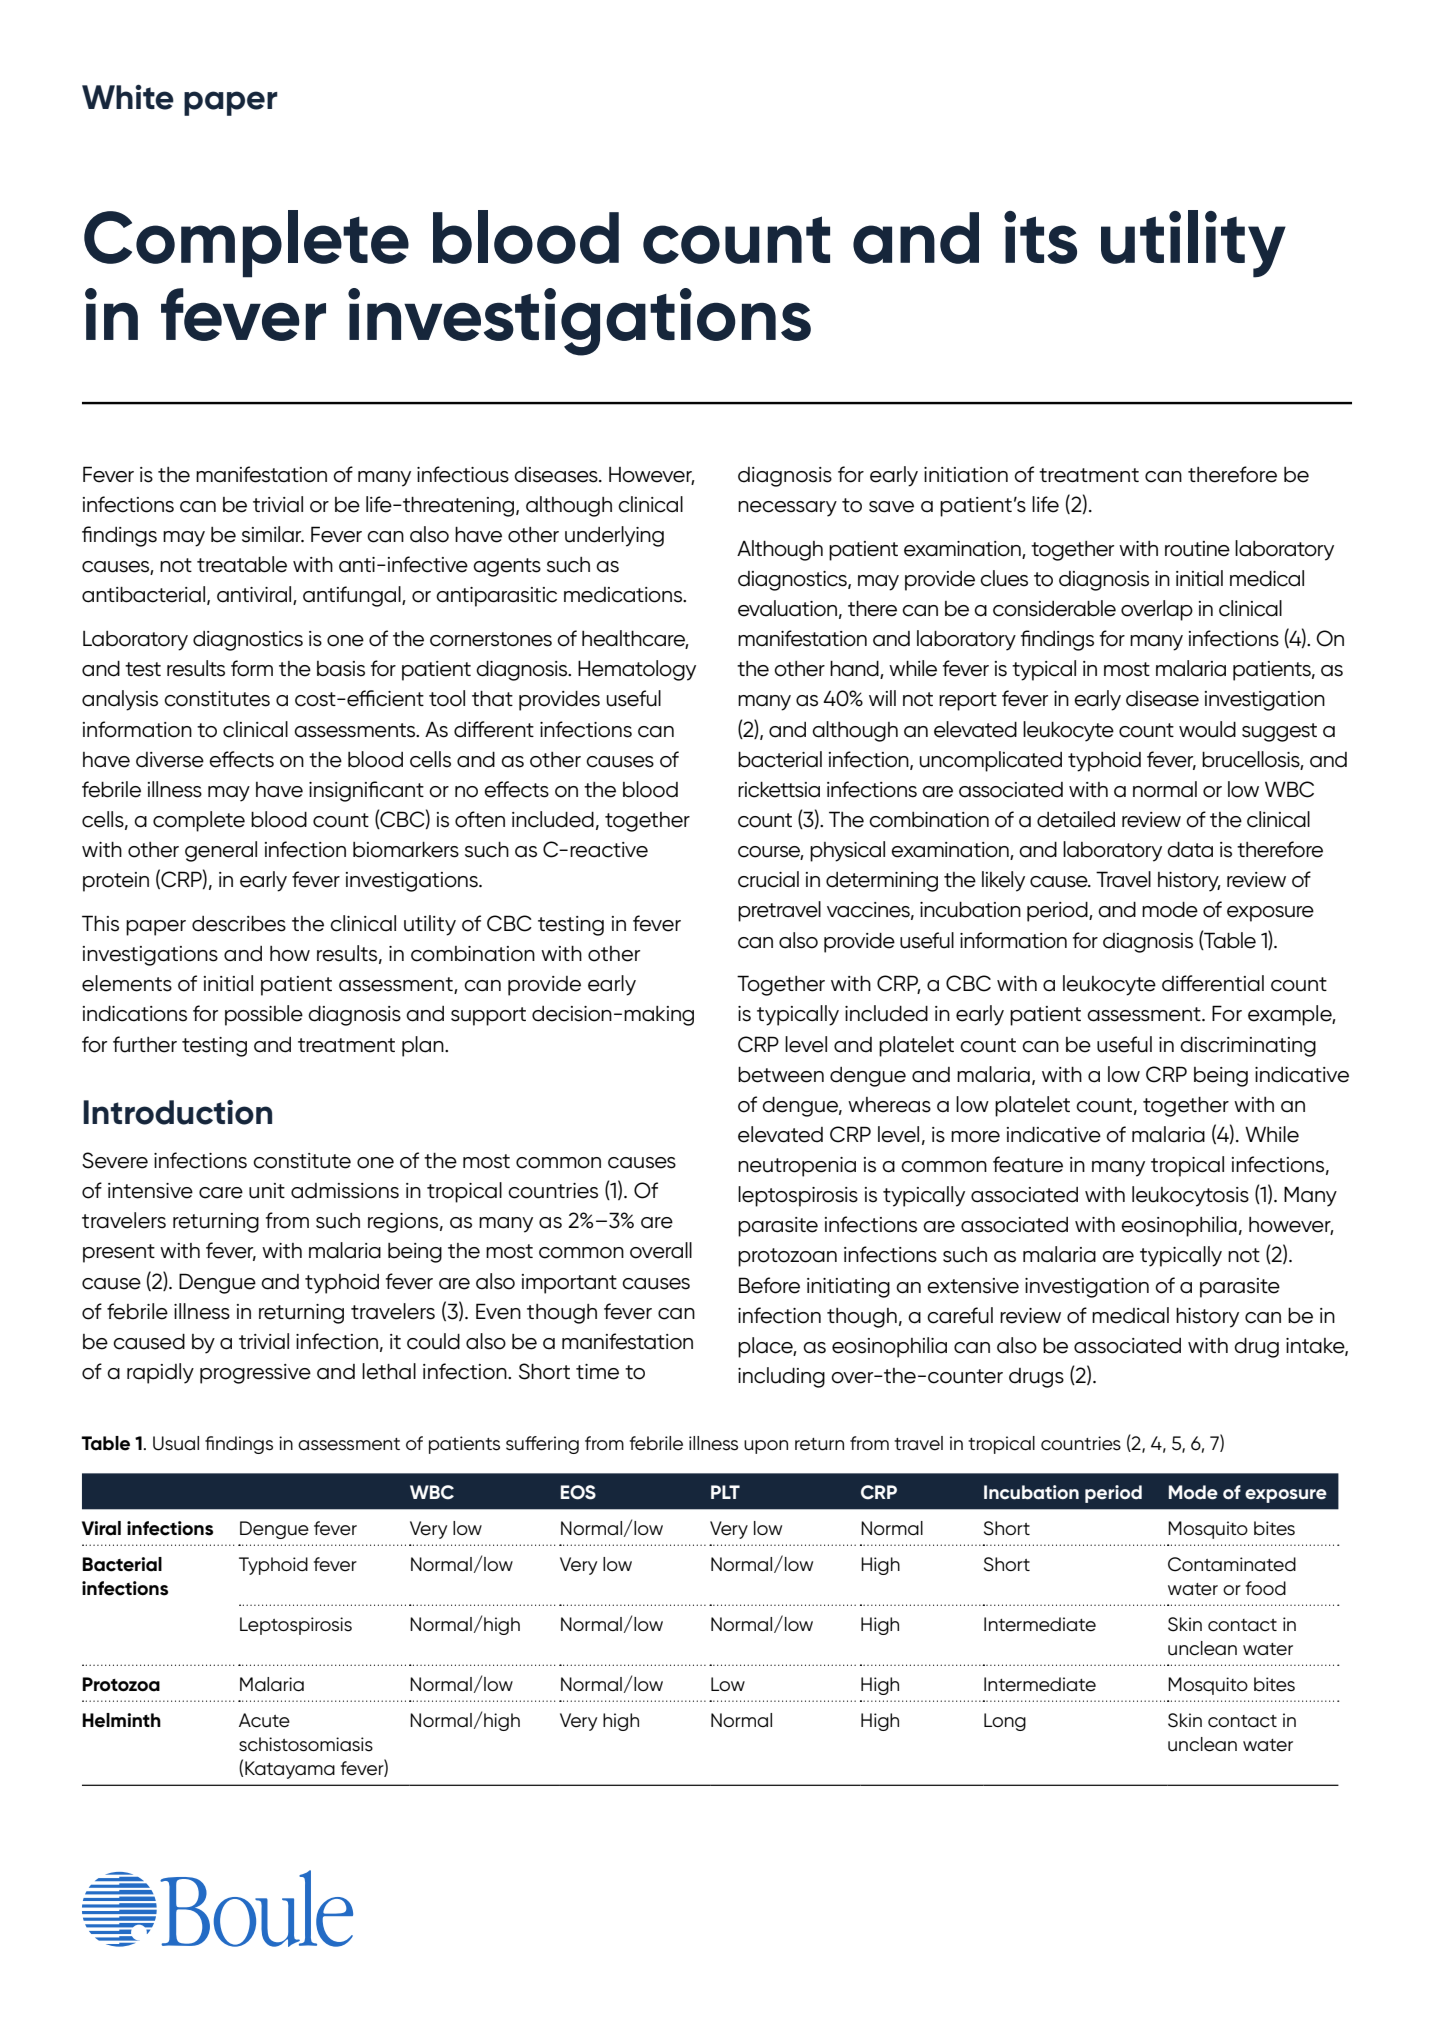 The height and width of the image is (2029, 1434). Describe the element at coordinates (966, 475) in the image. I see `initiation` at that location.
